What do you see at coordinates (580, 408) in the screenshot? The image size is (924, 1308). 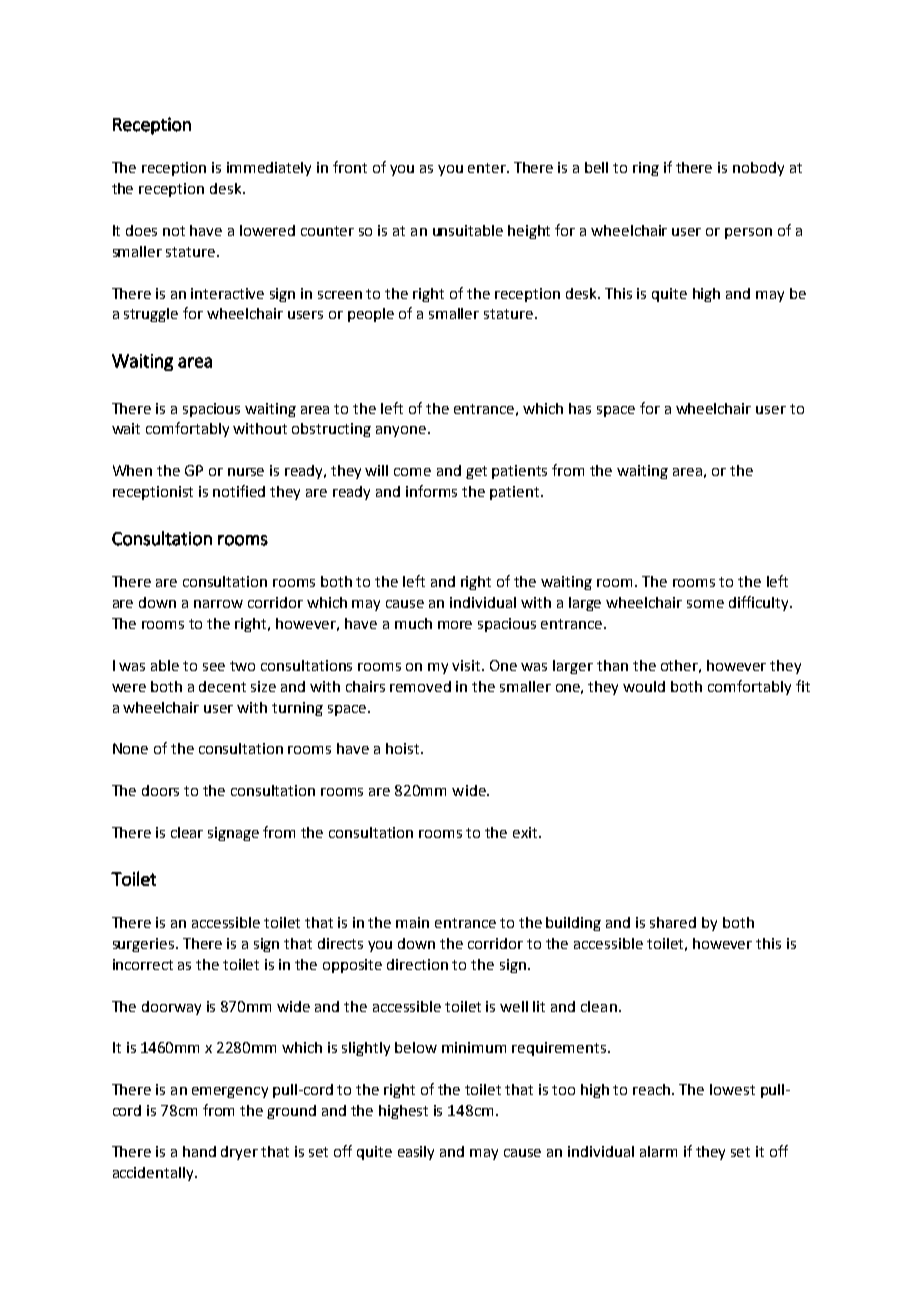 I see `has` at bounding box center [580, 408].
